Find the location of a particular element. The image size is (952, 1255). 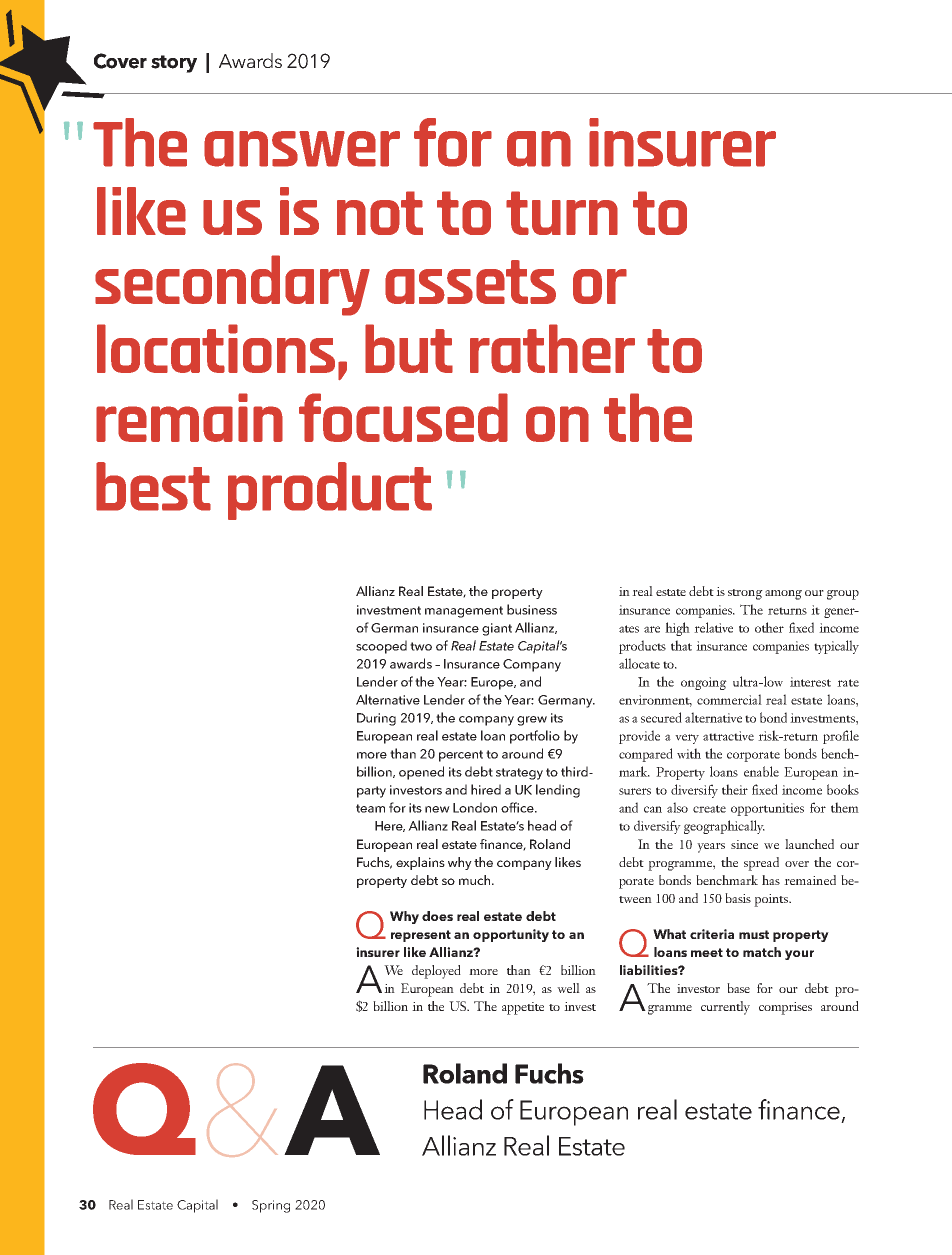

strong is located at coordinates (745, 594).
